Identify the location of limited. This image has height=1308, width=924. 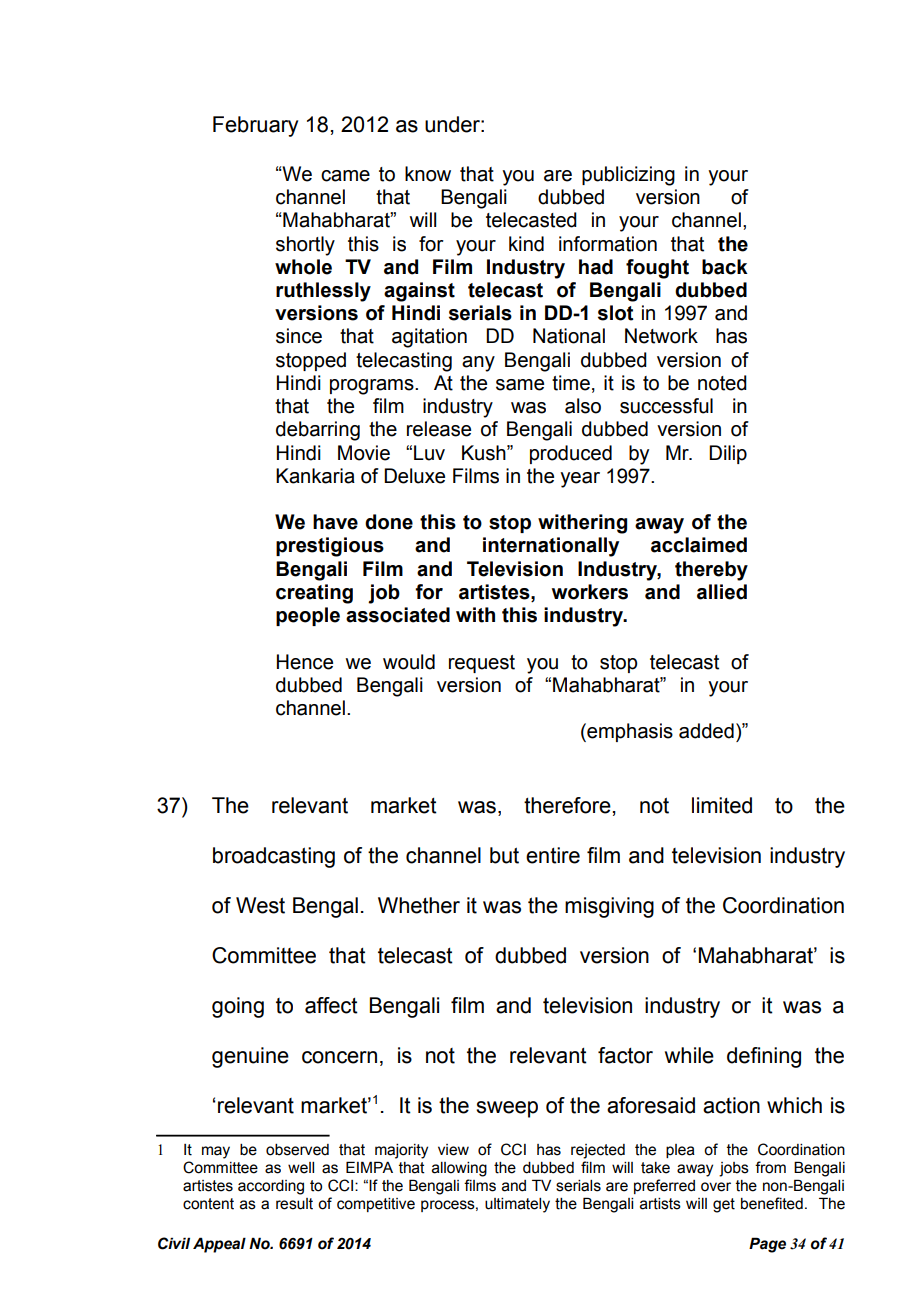
(722, 805).
